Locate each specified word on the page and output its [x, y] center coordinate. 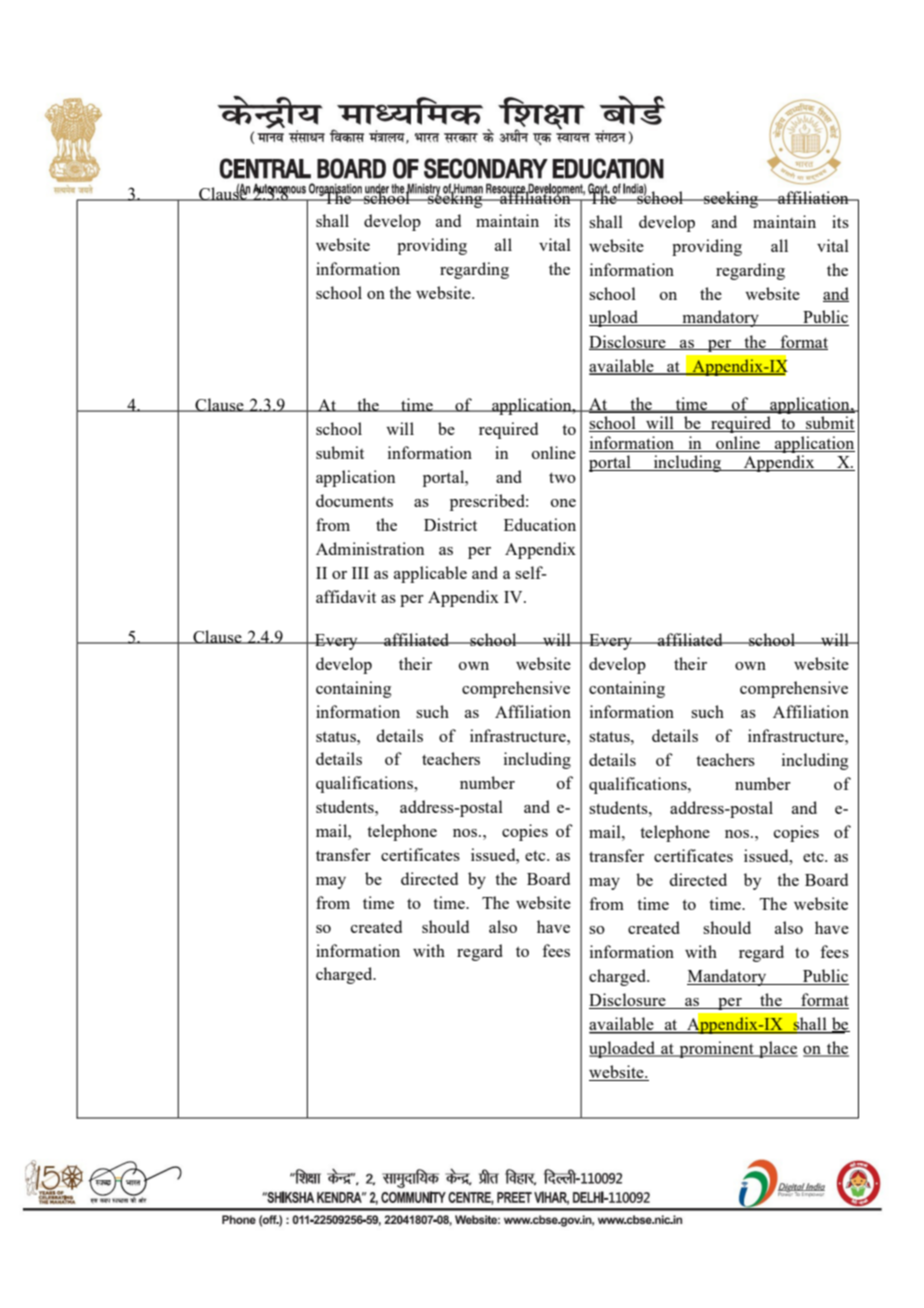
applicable [430, 574]
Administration [370, 548]
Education [540, 524]
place [777, 1049]
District [450, 524]
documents [354, 500]
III [360, 573]
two [562, 477]
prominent [716, 1049]
